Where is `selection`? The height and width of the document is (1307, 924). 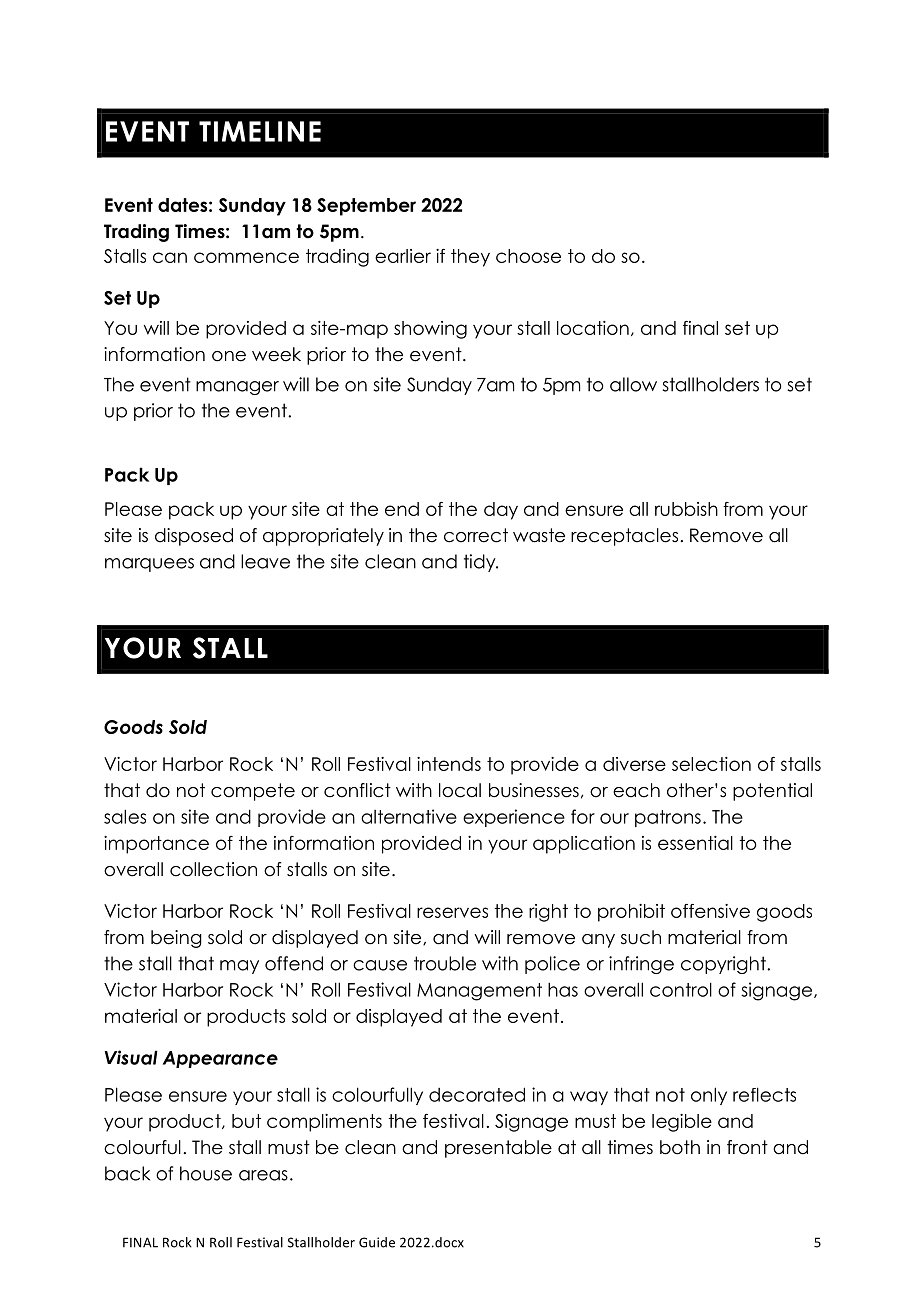
selection is located at coordinates (711, 764).
